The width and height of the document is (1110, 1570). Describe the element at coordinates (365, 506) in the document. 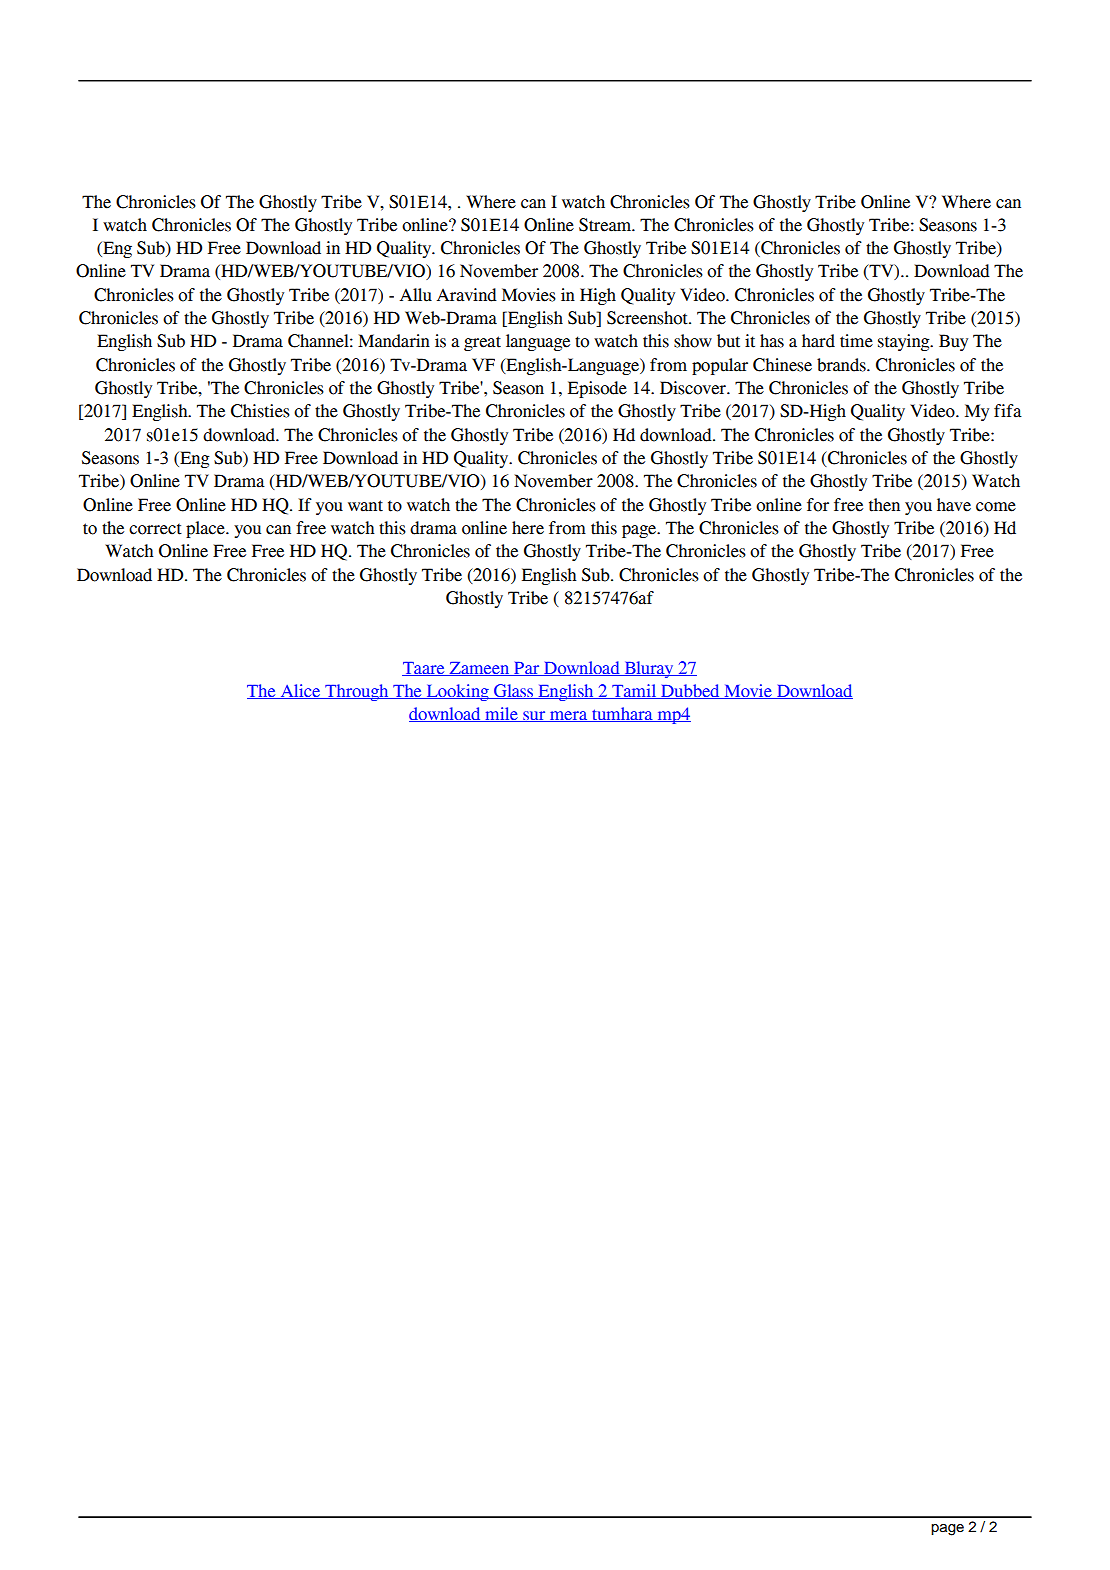

I see `want` at that location.
